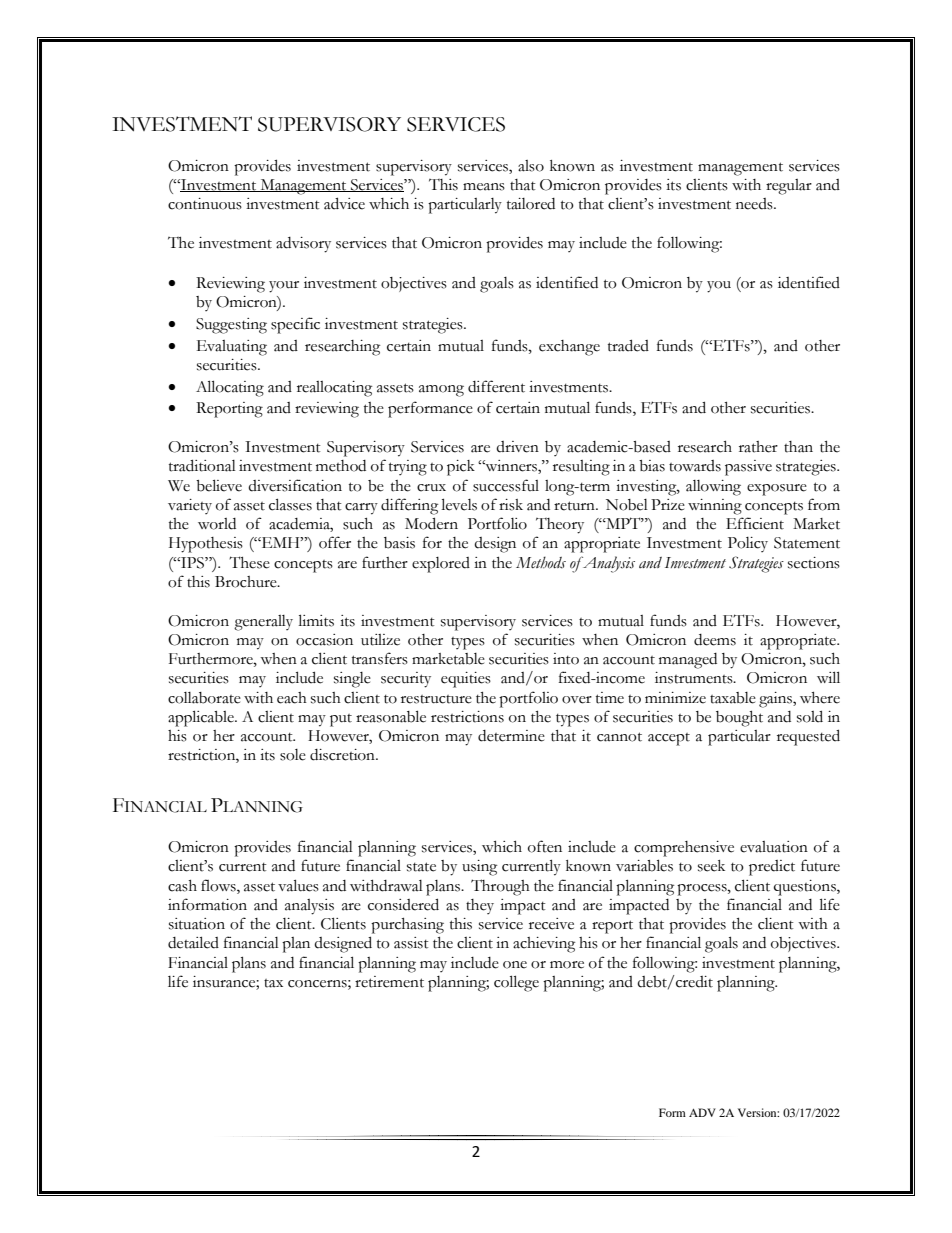 This image has height=1233, width=952. What do you see at coordinates (466, 680) in the image?
I see `equities` at bounding box center [466, 680].
